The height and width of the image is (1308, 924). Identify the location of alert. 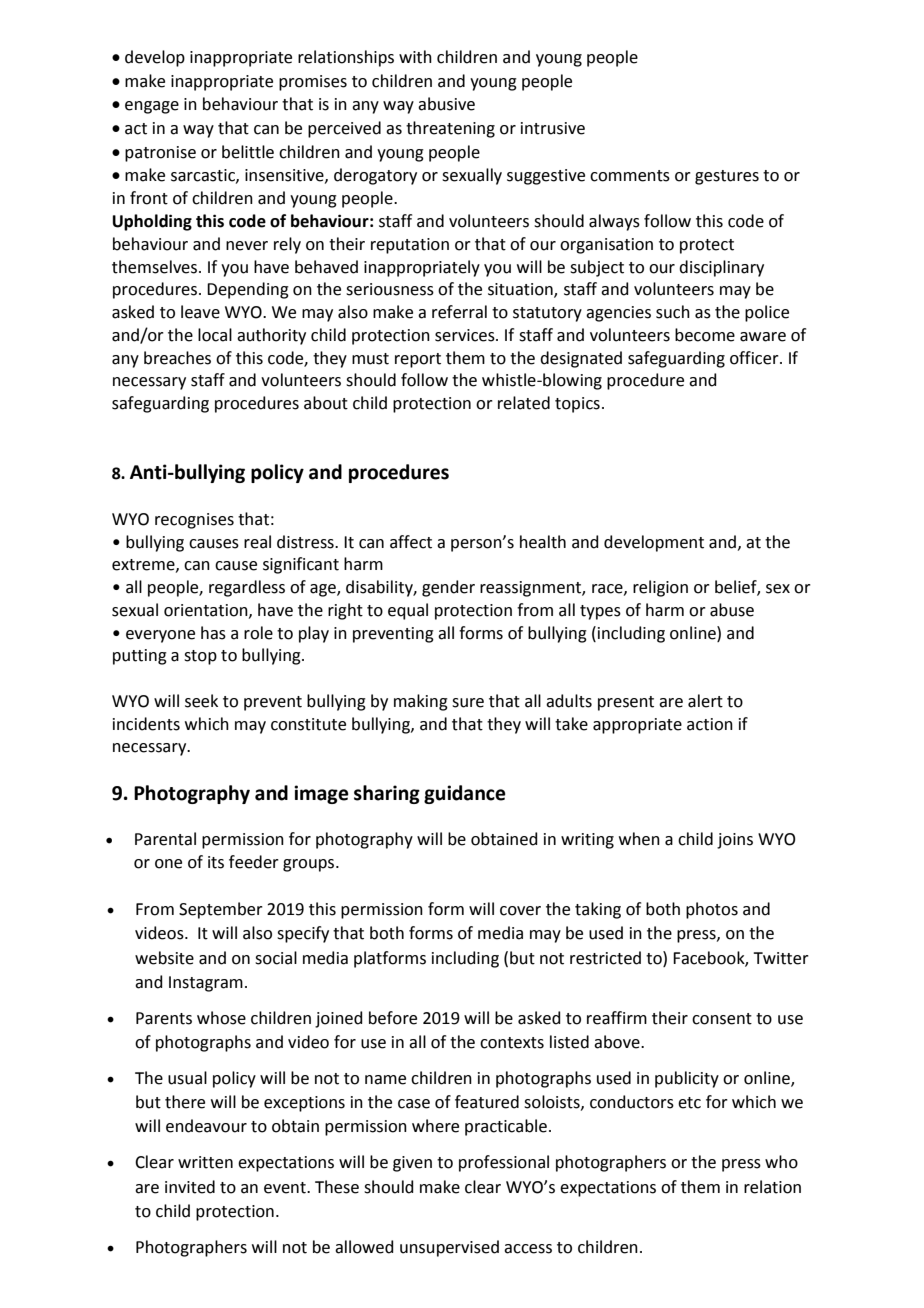
(705, 701).
